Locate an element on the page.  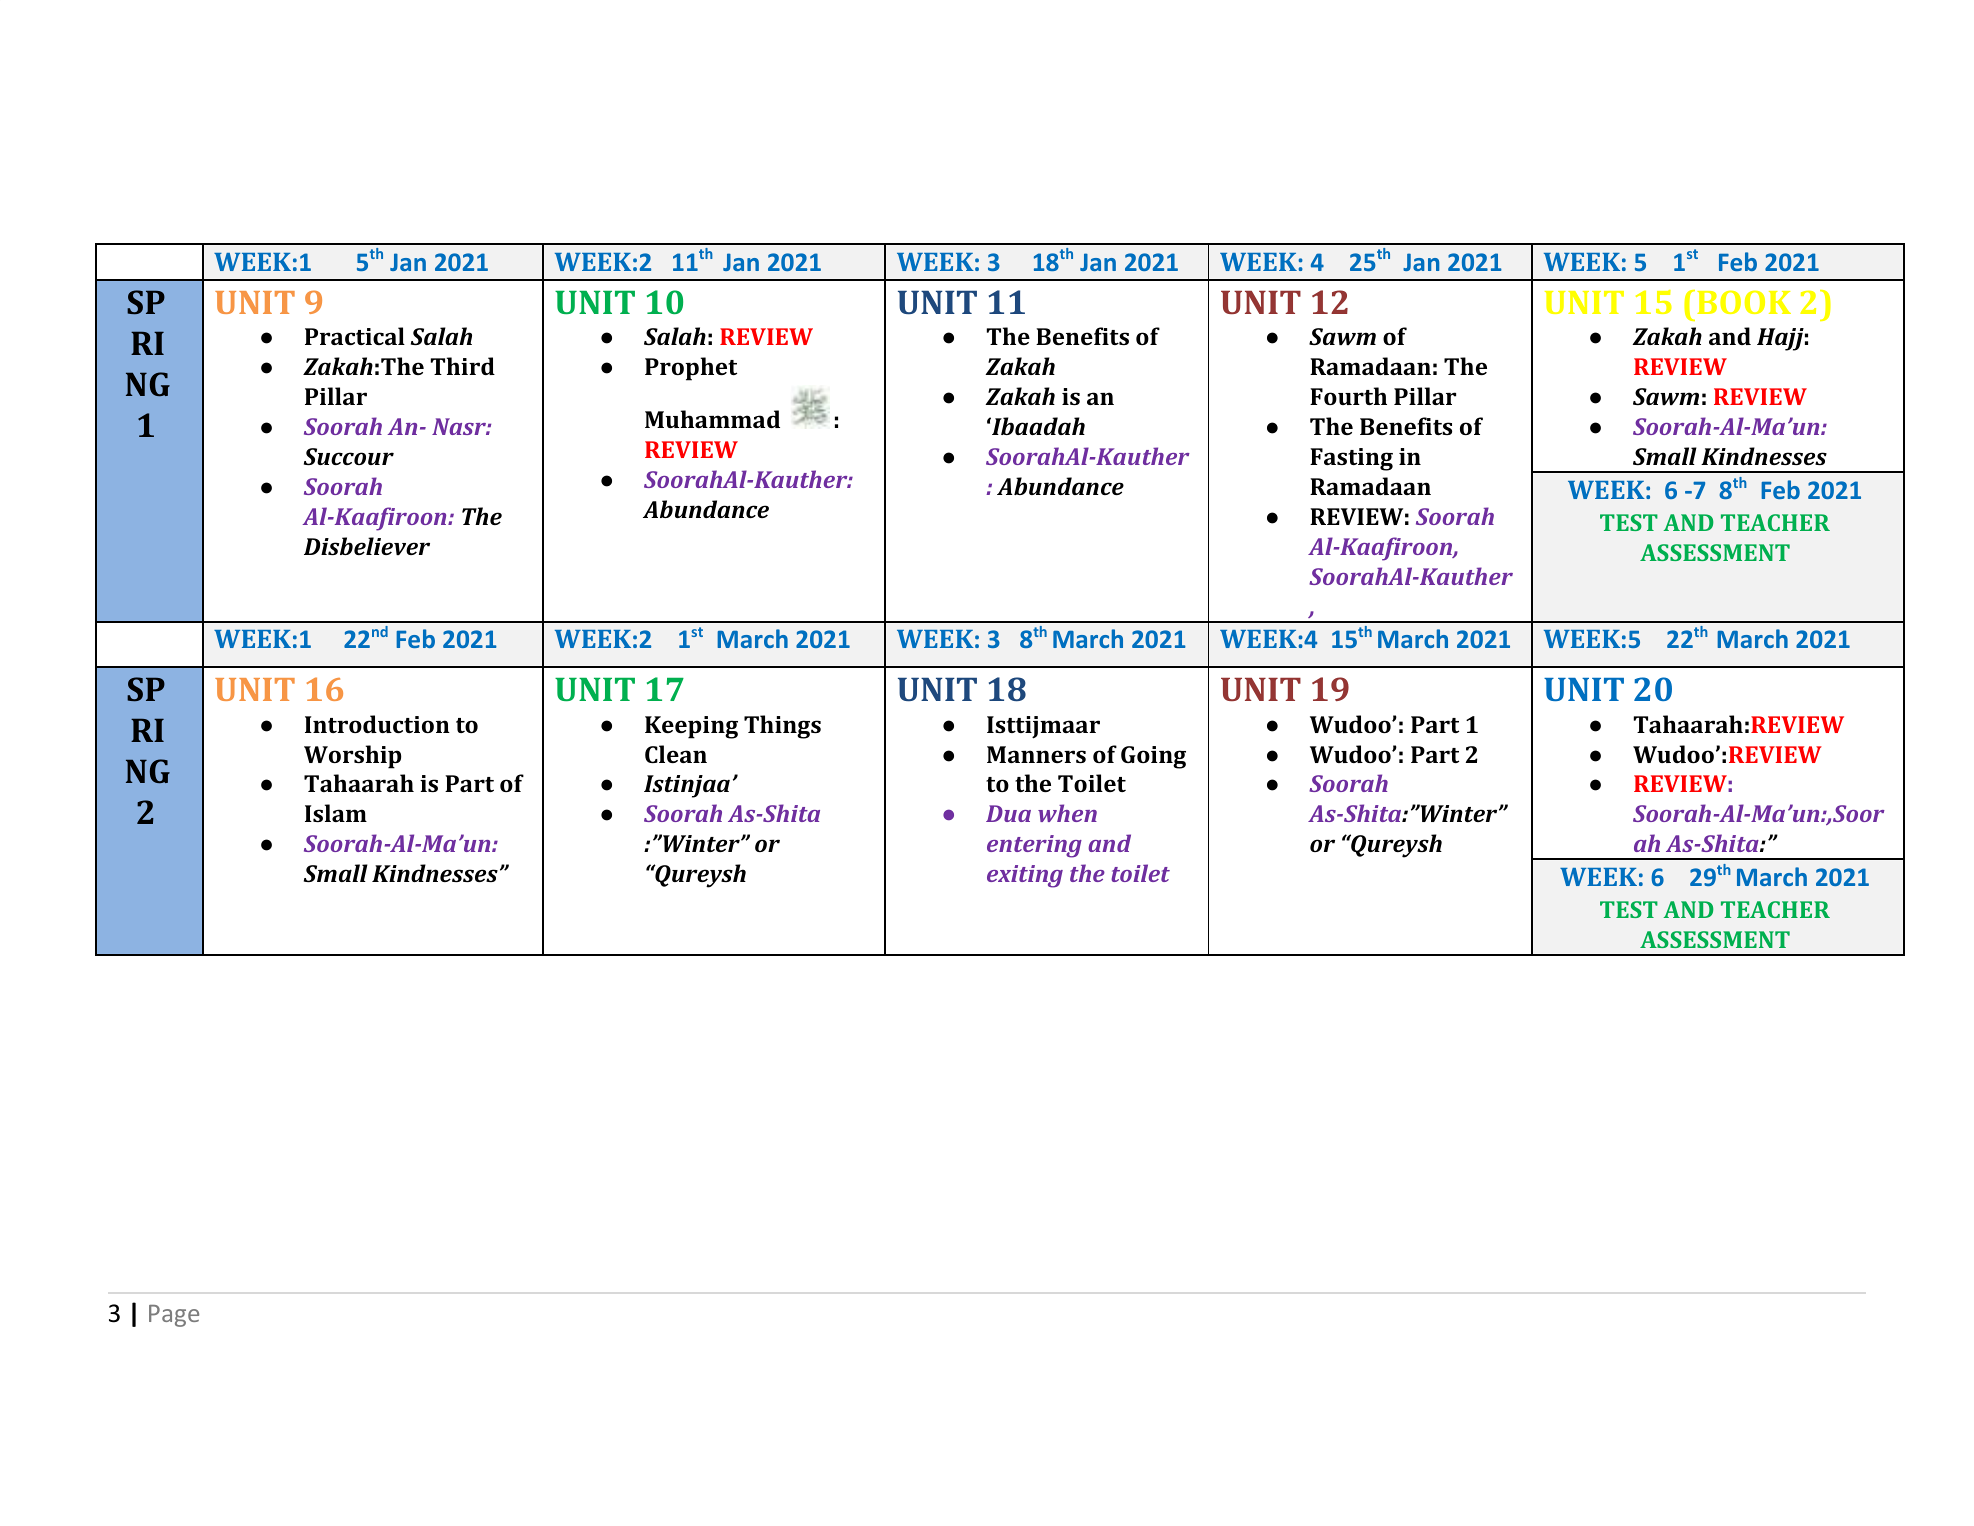
Practical is located at coordinates (355, 336).
